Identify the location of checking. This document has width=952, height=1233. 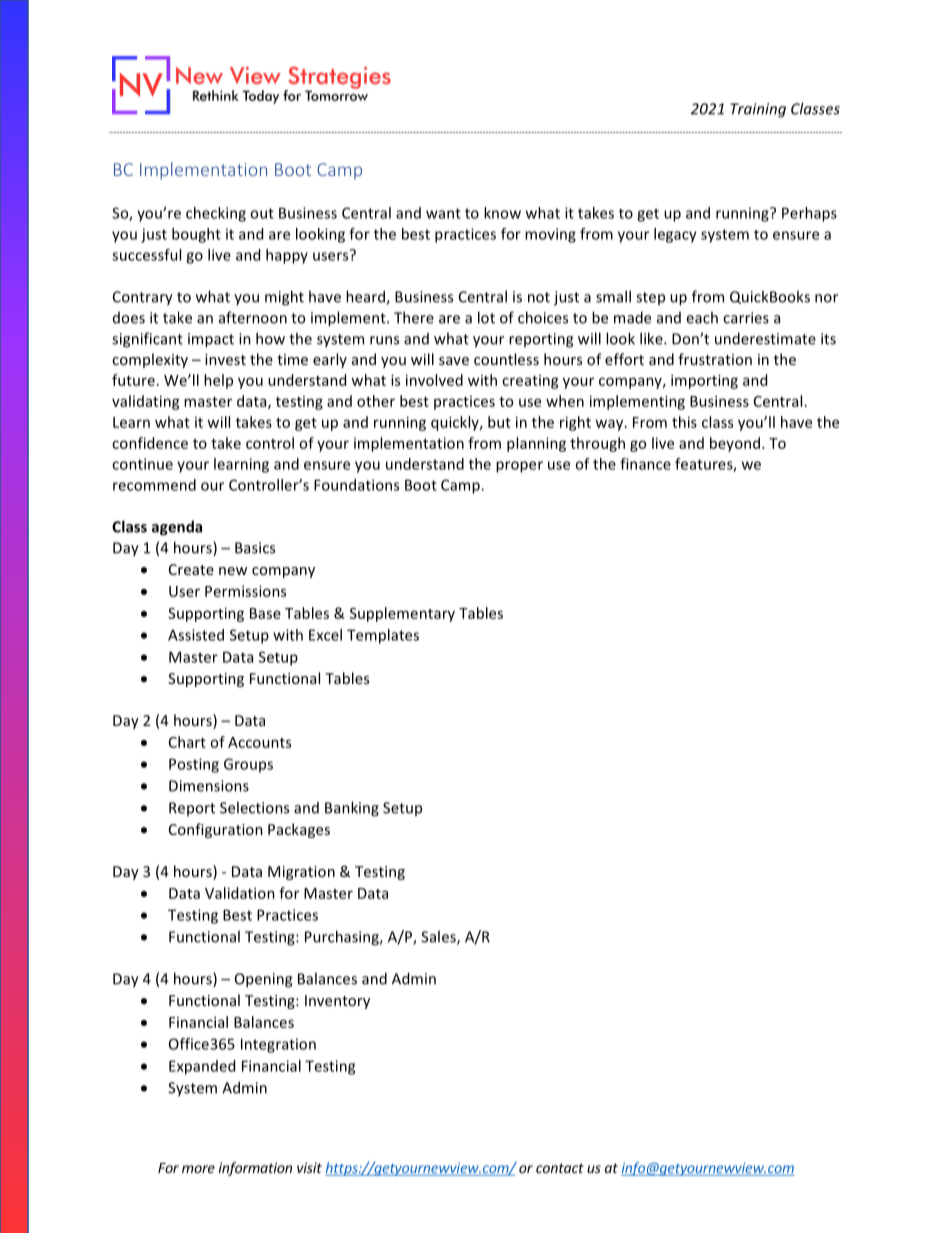
(216, 214).
